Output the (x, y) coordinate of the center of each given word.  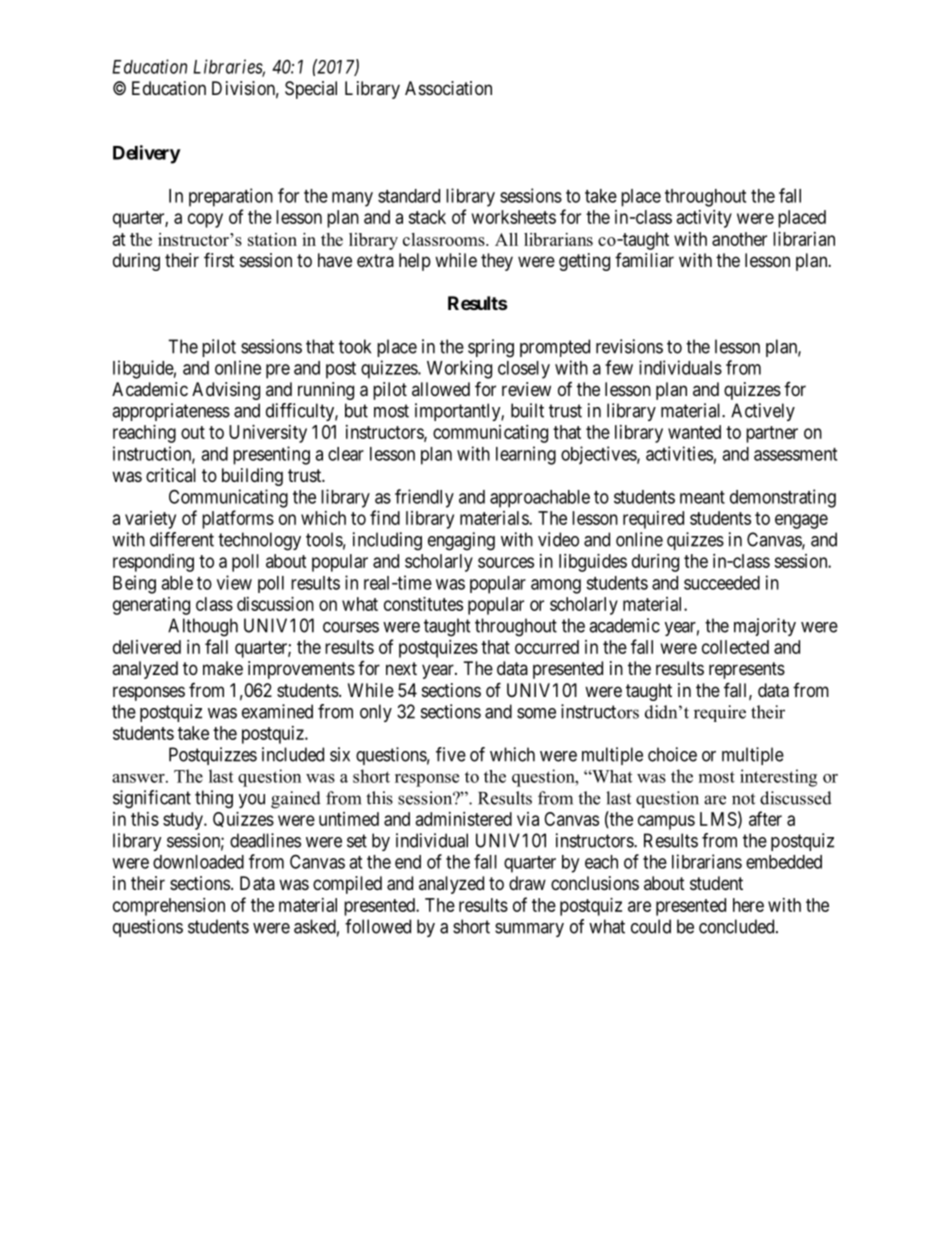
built (527, 410)
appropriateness (171, 412)
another (739, 239)
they (497, 262)
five (451, 754)
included (293, 754)
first (219, 259)
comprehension (169, 907)
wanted (694, 432)
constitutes (423, 604)
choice (672, 754)
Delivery (147, 154)
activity (704, 219)
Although (203, 627)
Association (448, 88)
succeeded (722, 583)
